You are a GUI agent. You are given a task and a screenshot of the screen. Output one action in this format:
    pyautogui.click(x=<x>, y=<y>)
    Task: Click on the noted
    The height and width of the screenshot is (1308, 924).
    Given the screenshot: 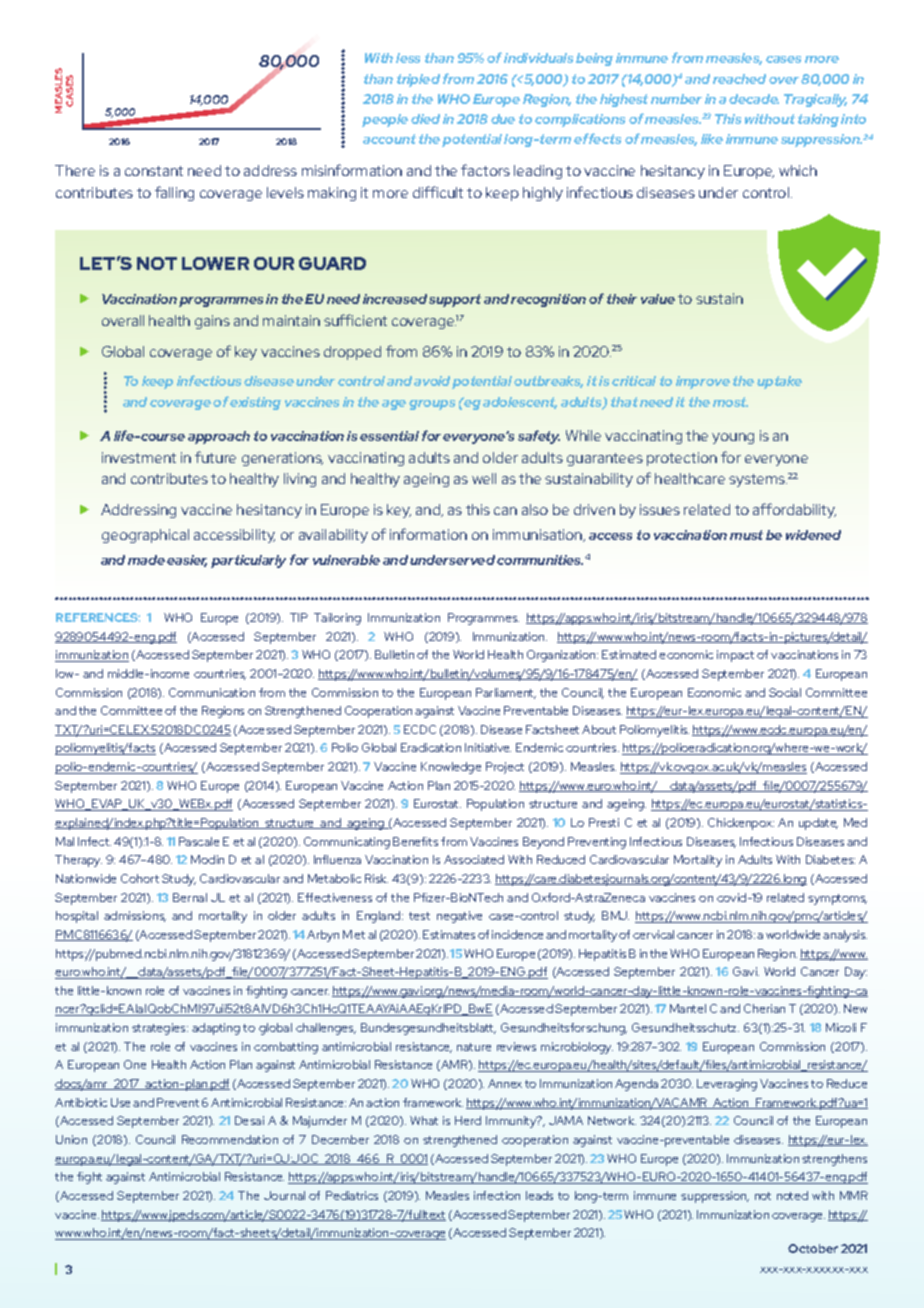 What is the action you would take?
    pyautogui.click(x=792, y=1195)
